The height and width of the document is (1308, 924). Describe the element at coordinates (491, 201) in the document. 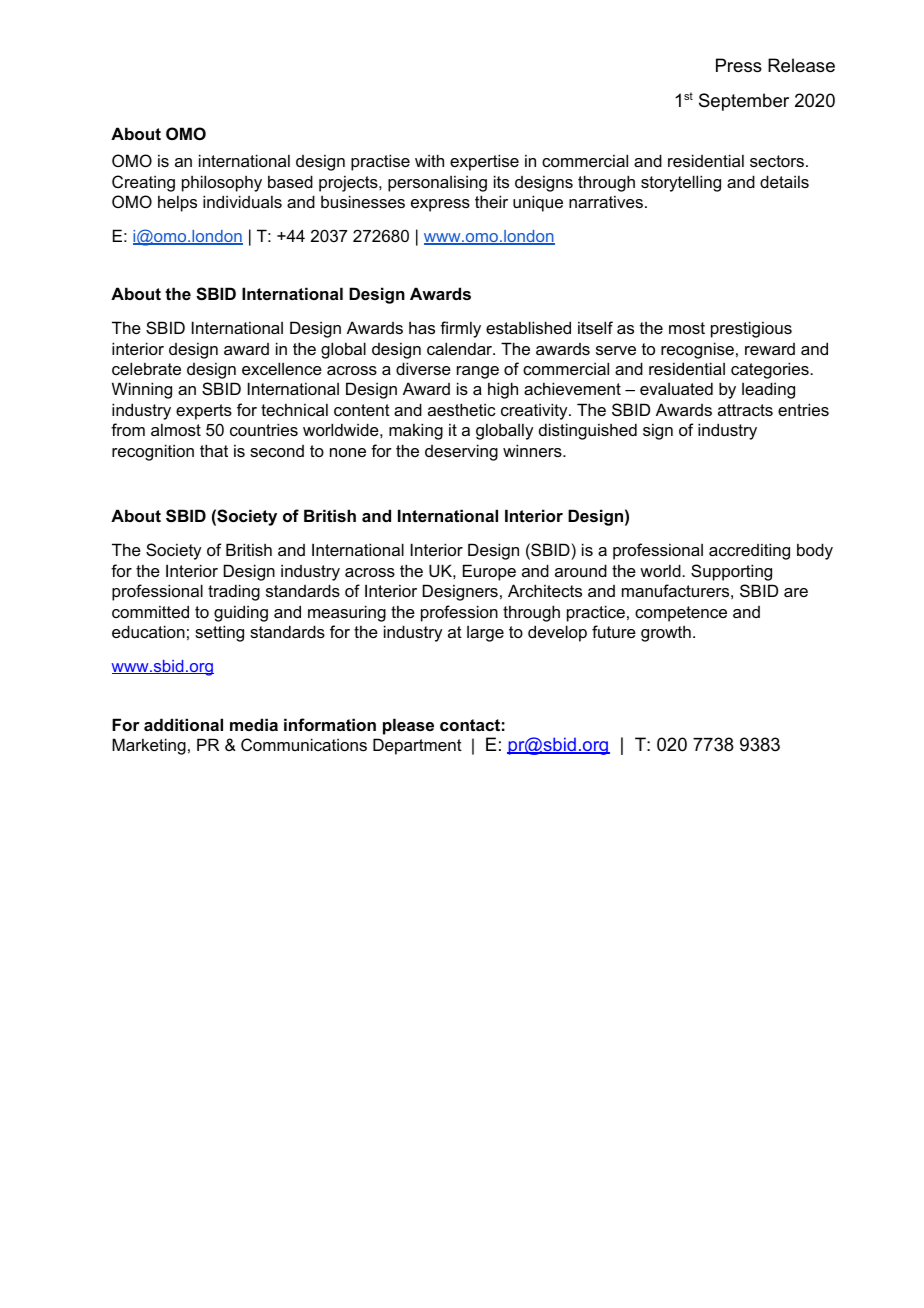

I see `their` at that location.
